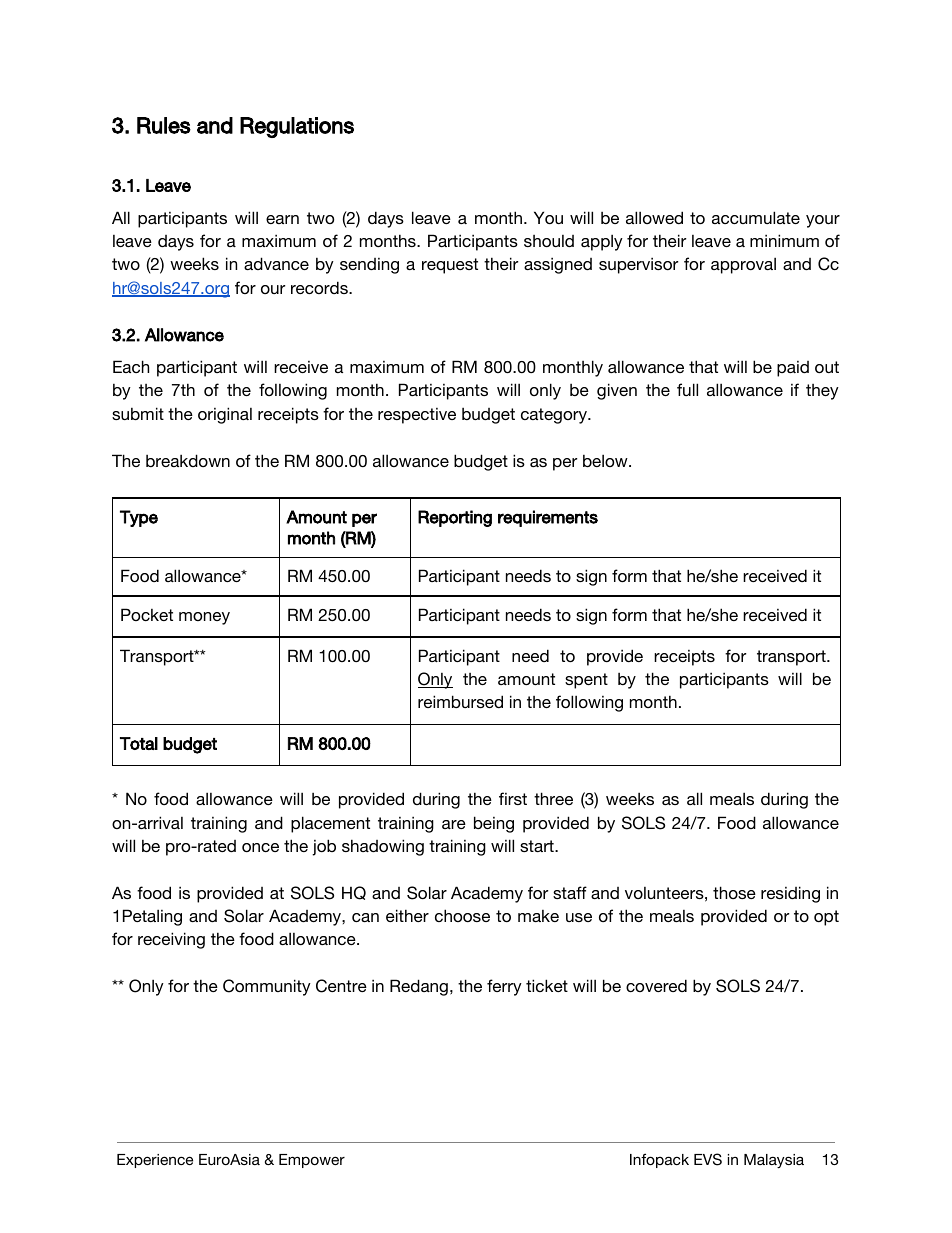  What do you see at coordinates (774, 1161) in the page?
I see `Malaysia` at bounding box center [774, 1161].
